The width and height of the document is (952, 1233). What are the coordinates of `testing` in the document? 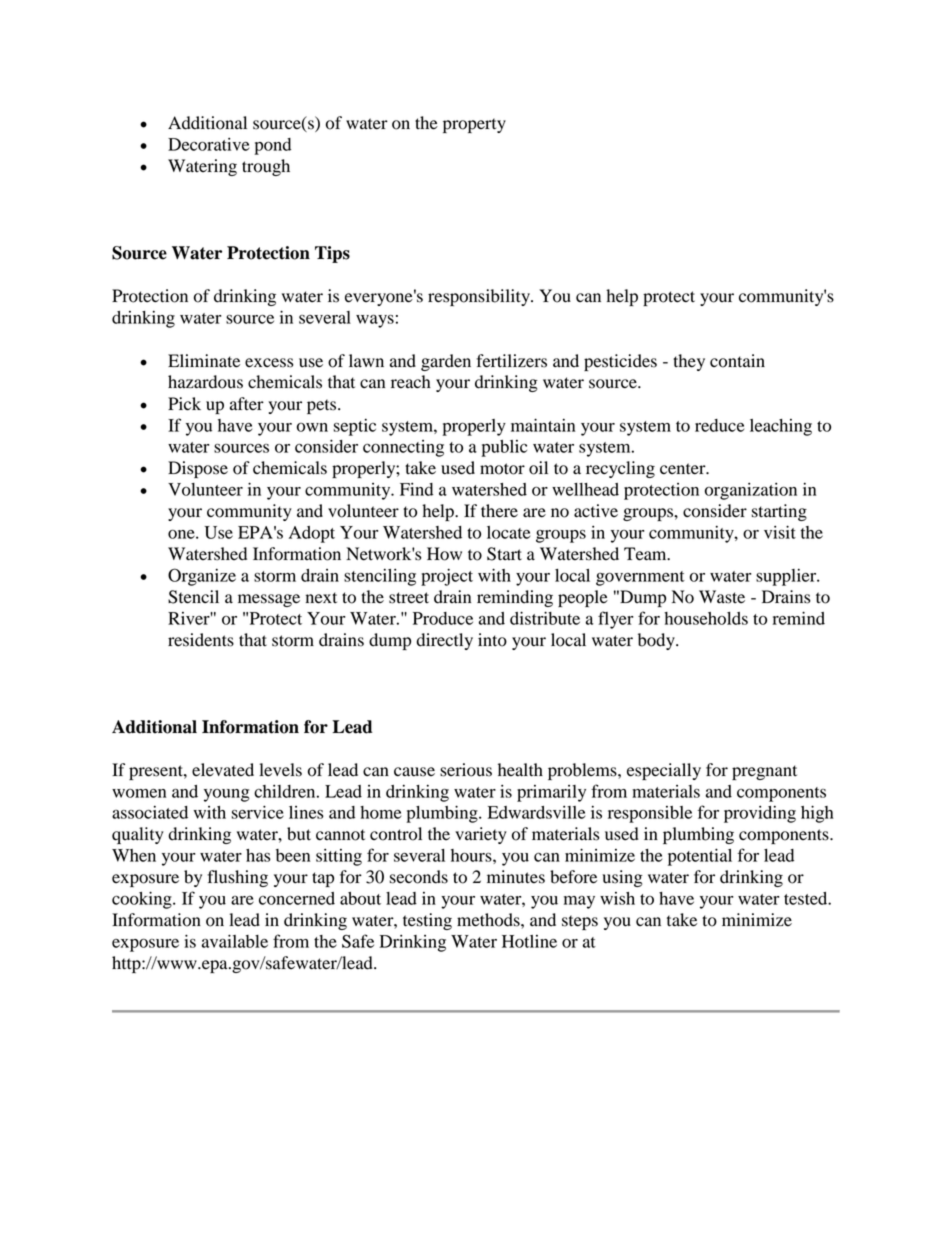 It's located at (427, 921).
